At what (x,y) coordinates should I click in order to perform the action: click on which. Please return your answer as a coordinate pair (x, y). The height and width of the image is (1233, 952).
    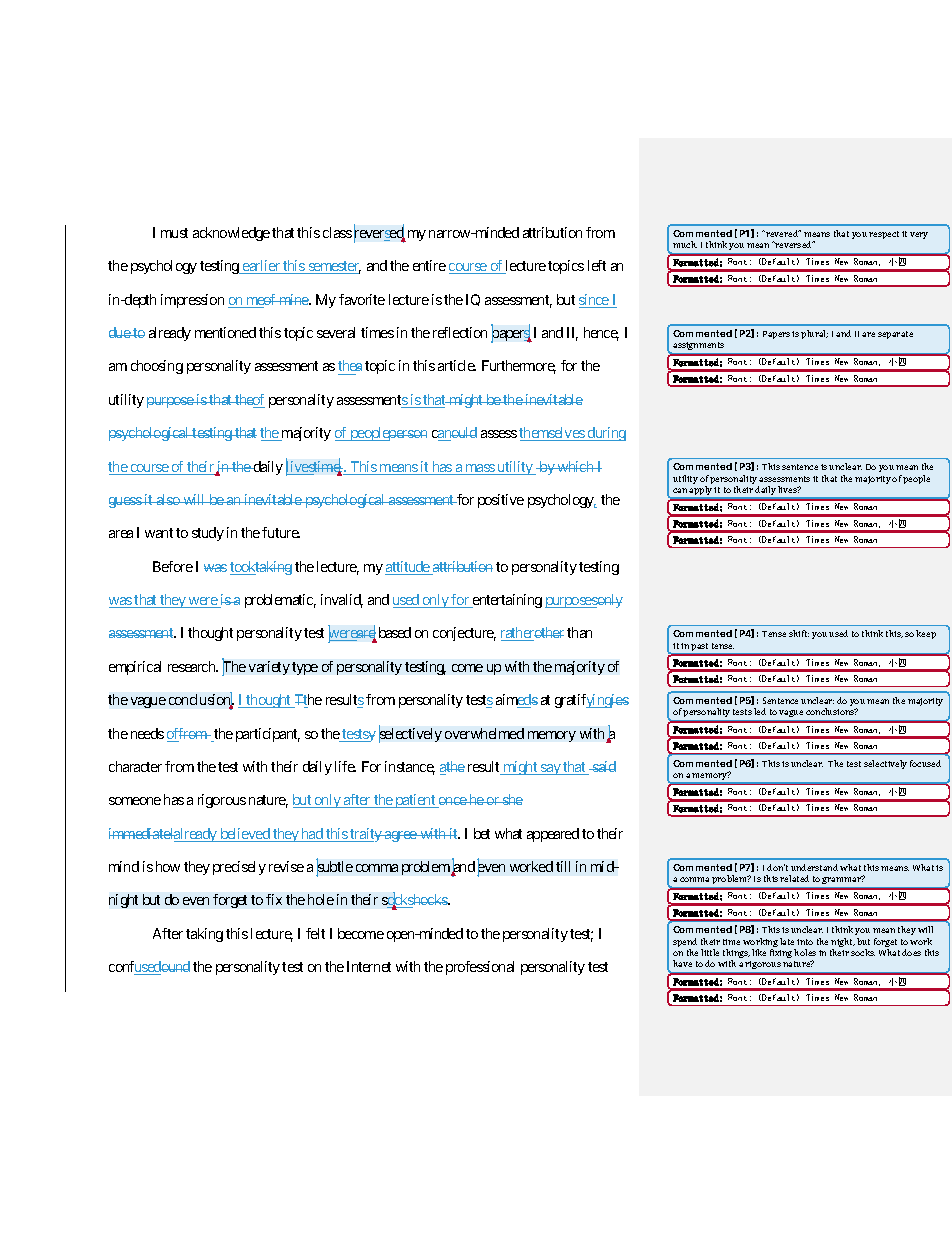
    Looking at the image, I should click on (576, 466).
